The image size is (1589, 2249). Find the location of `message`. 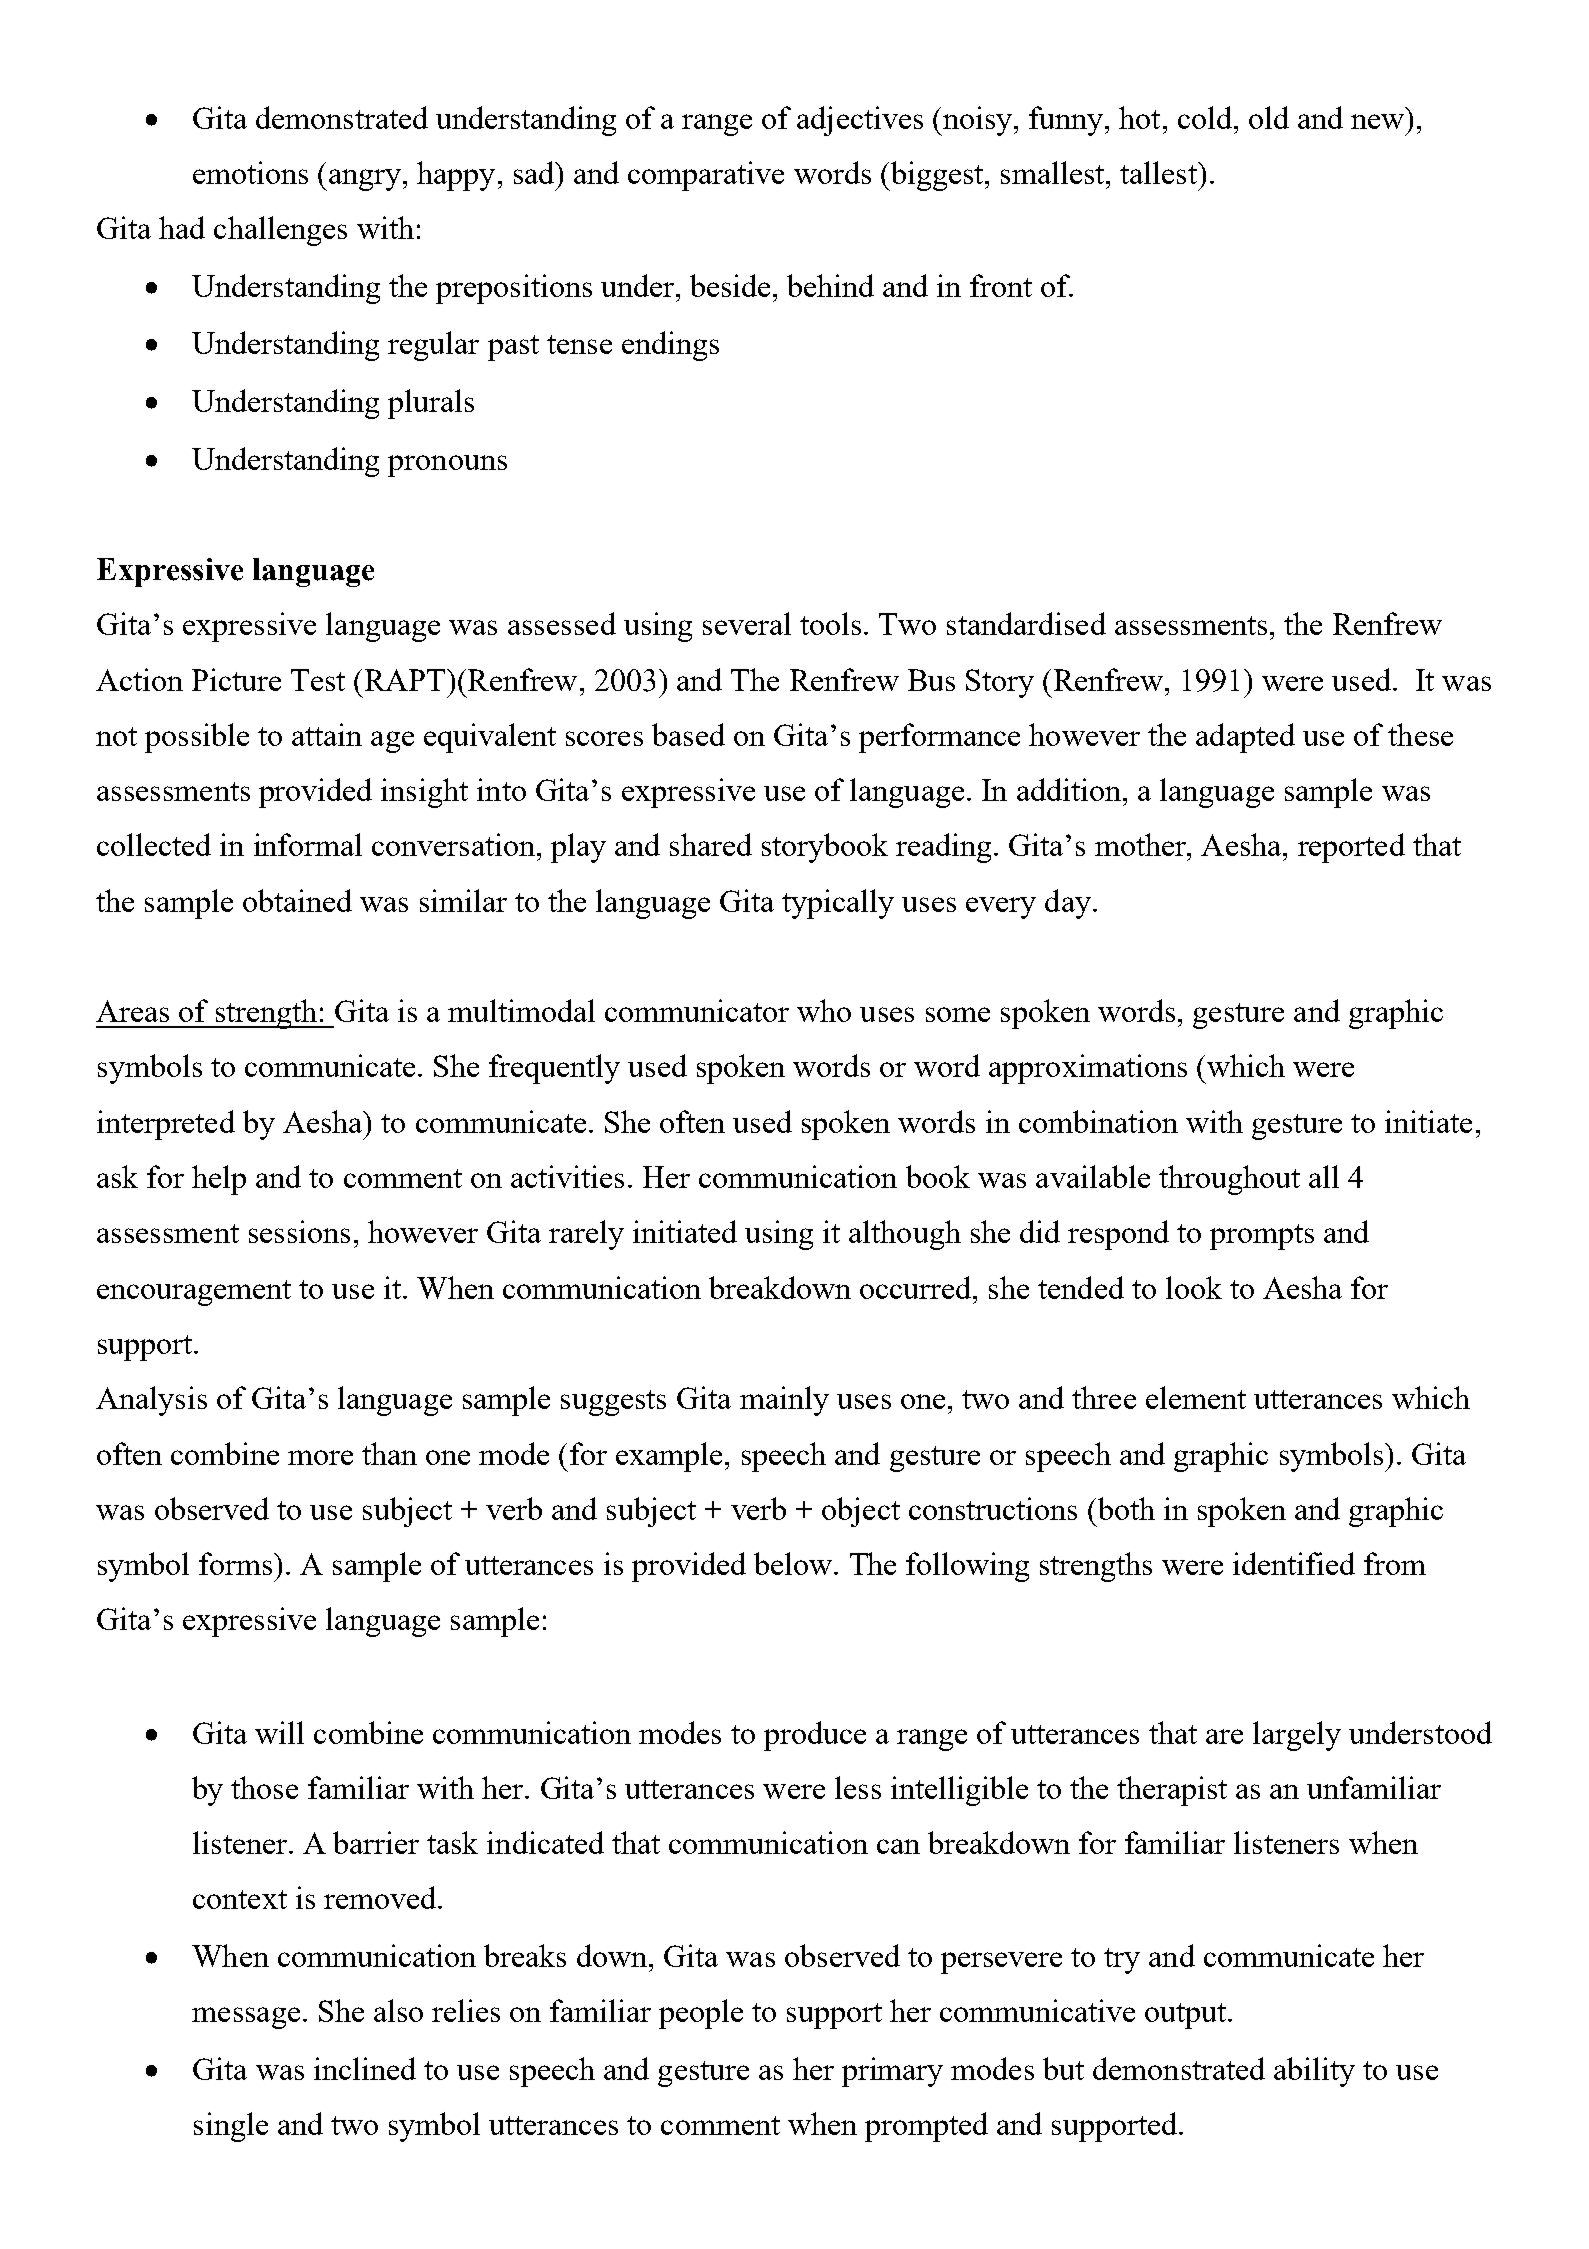

message is located at coordinates (246, 2018).
